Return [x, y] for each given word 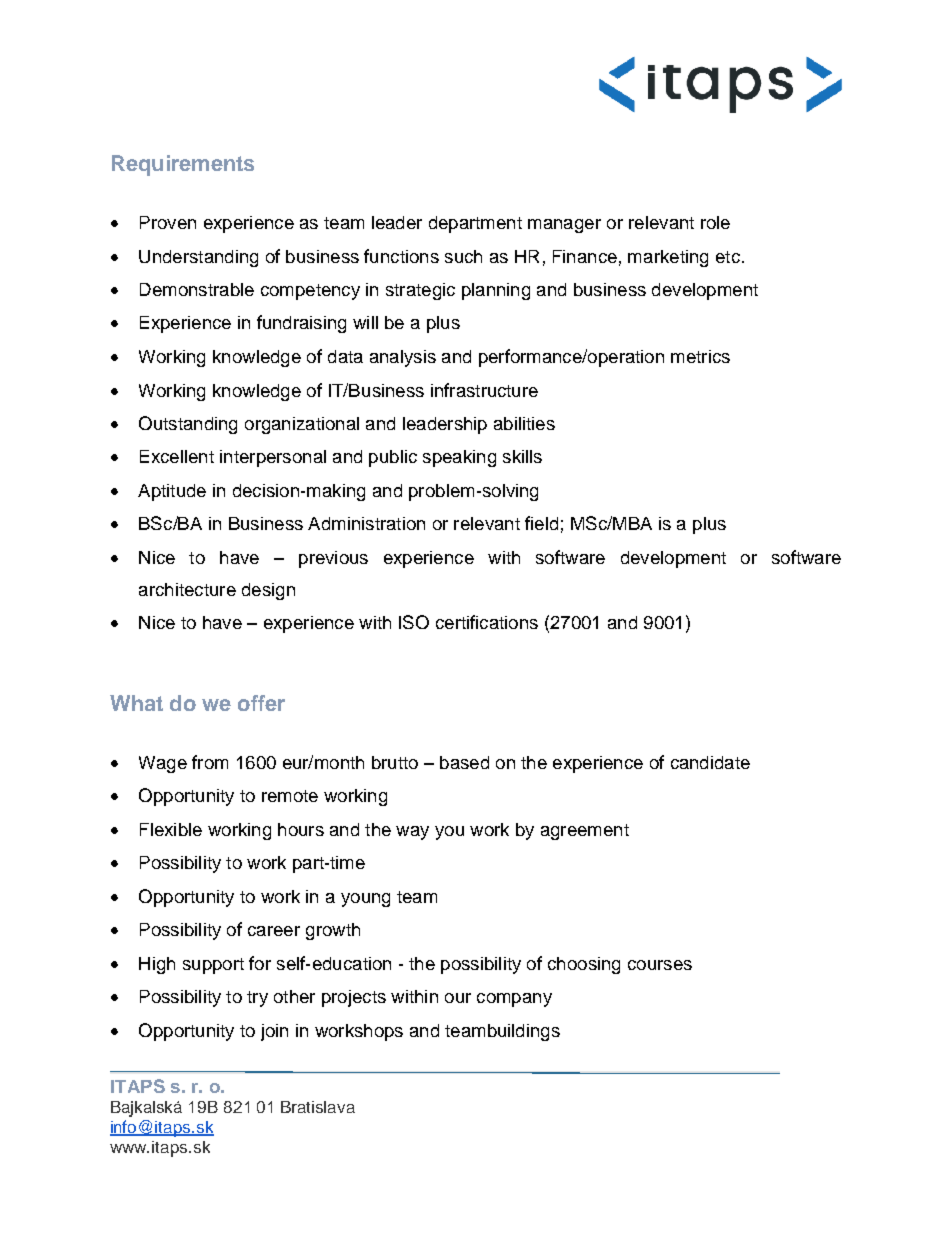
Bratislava [318, 1107]
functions [401, 256]
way [412, 833]
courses [660, 965]
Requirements [183, 165]
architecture [187, 589]
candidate [710, 762]
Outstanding [188, 425]
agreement [585, 832]
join [274, 1032]
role [715, 222]
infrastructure [484, 390]
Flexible [171, 829]
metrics [700, 356]
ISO [414, 622]
